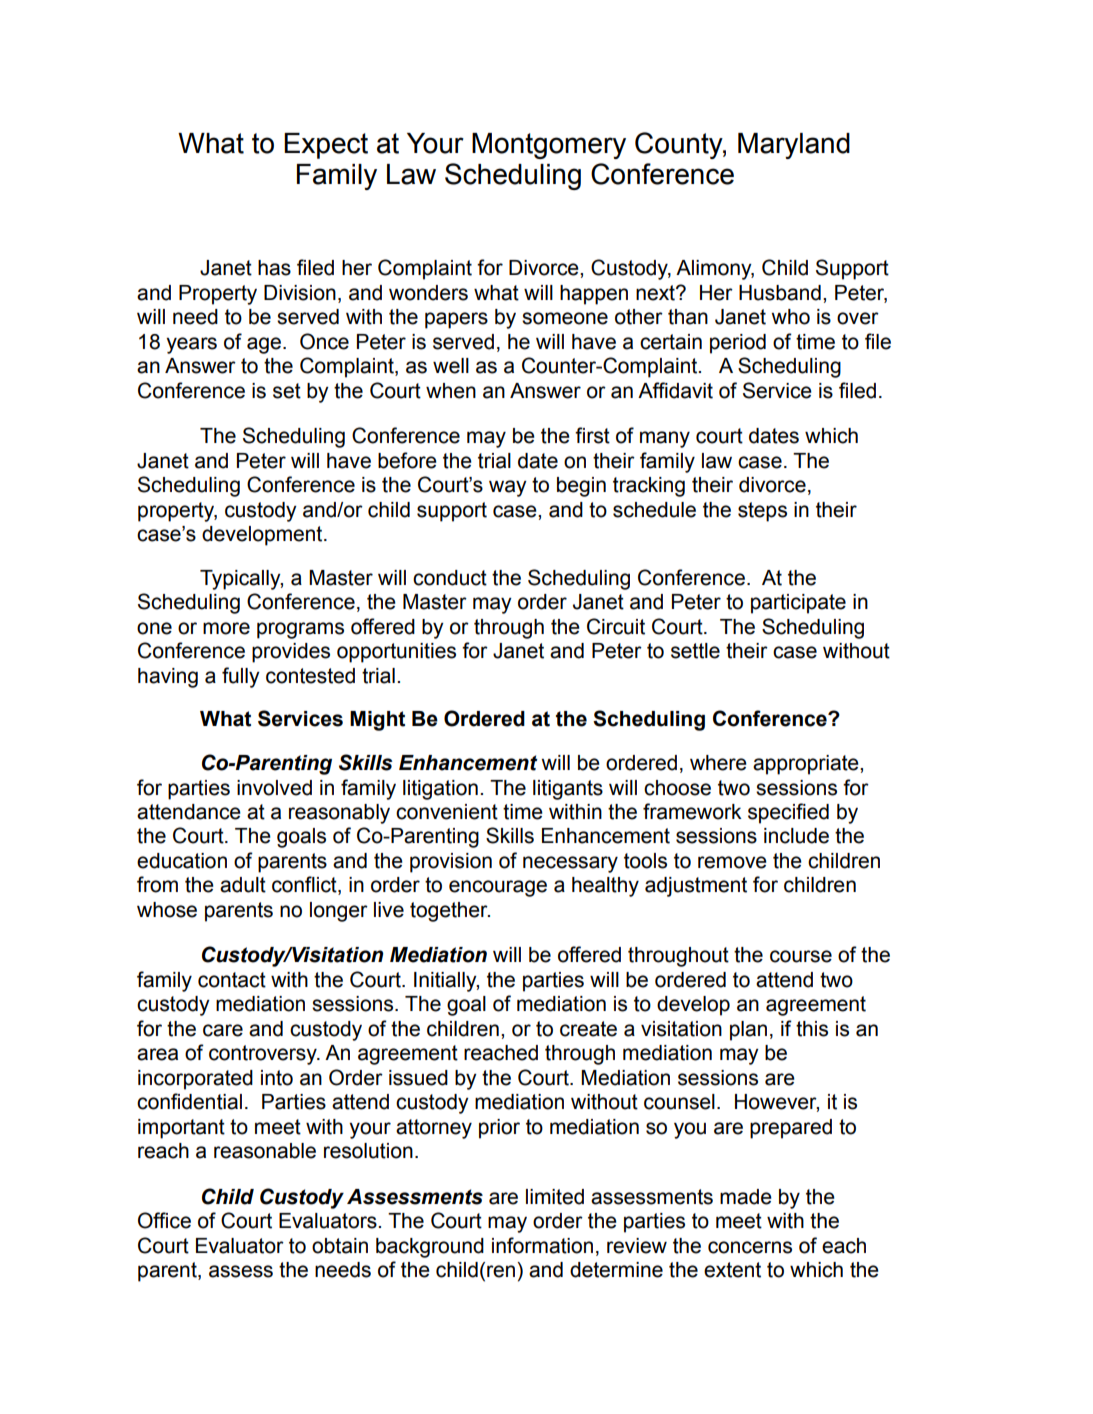 Image resolution: width=1093 pixels, height=1414 pixels. I want to click on remove, so click(732, 862).
